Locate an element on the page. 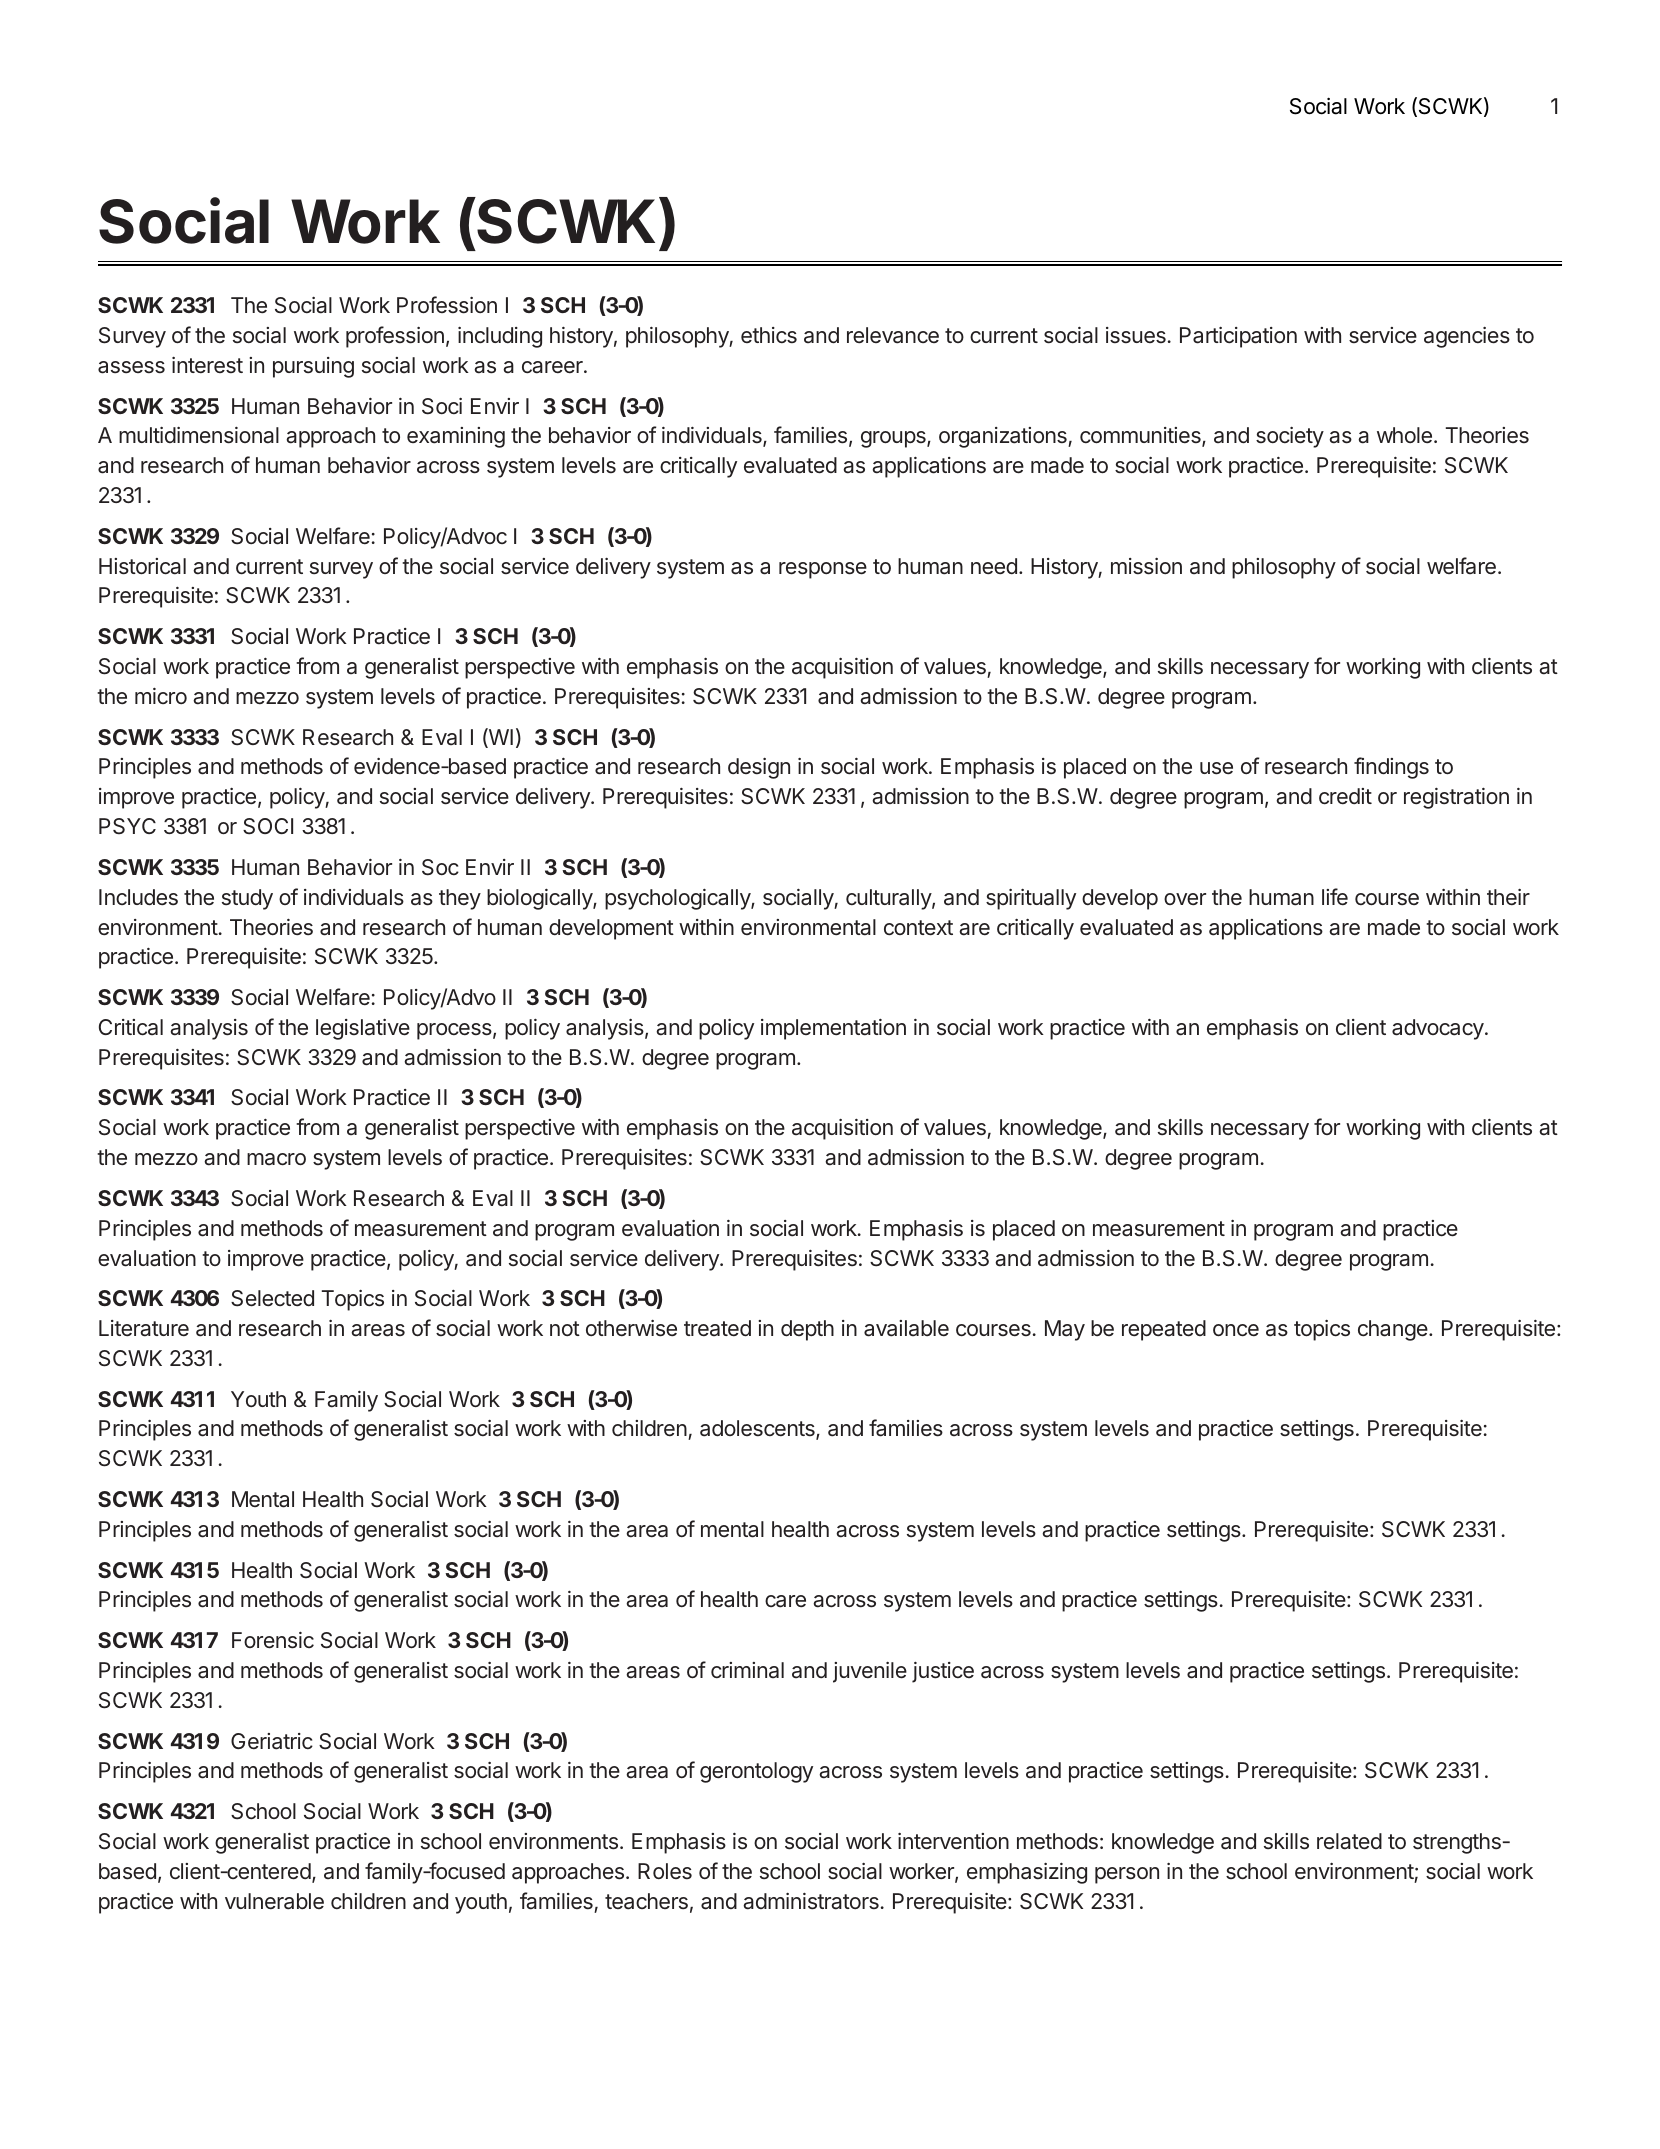 The image size is (1660, 2149). life is located at coordinates (1335, 896).
